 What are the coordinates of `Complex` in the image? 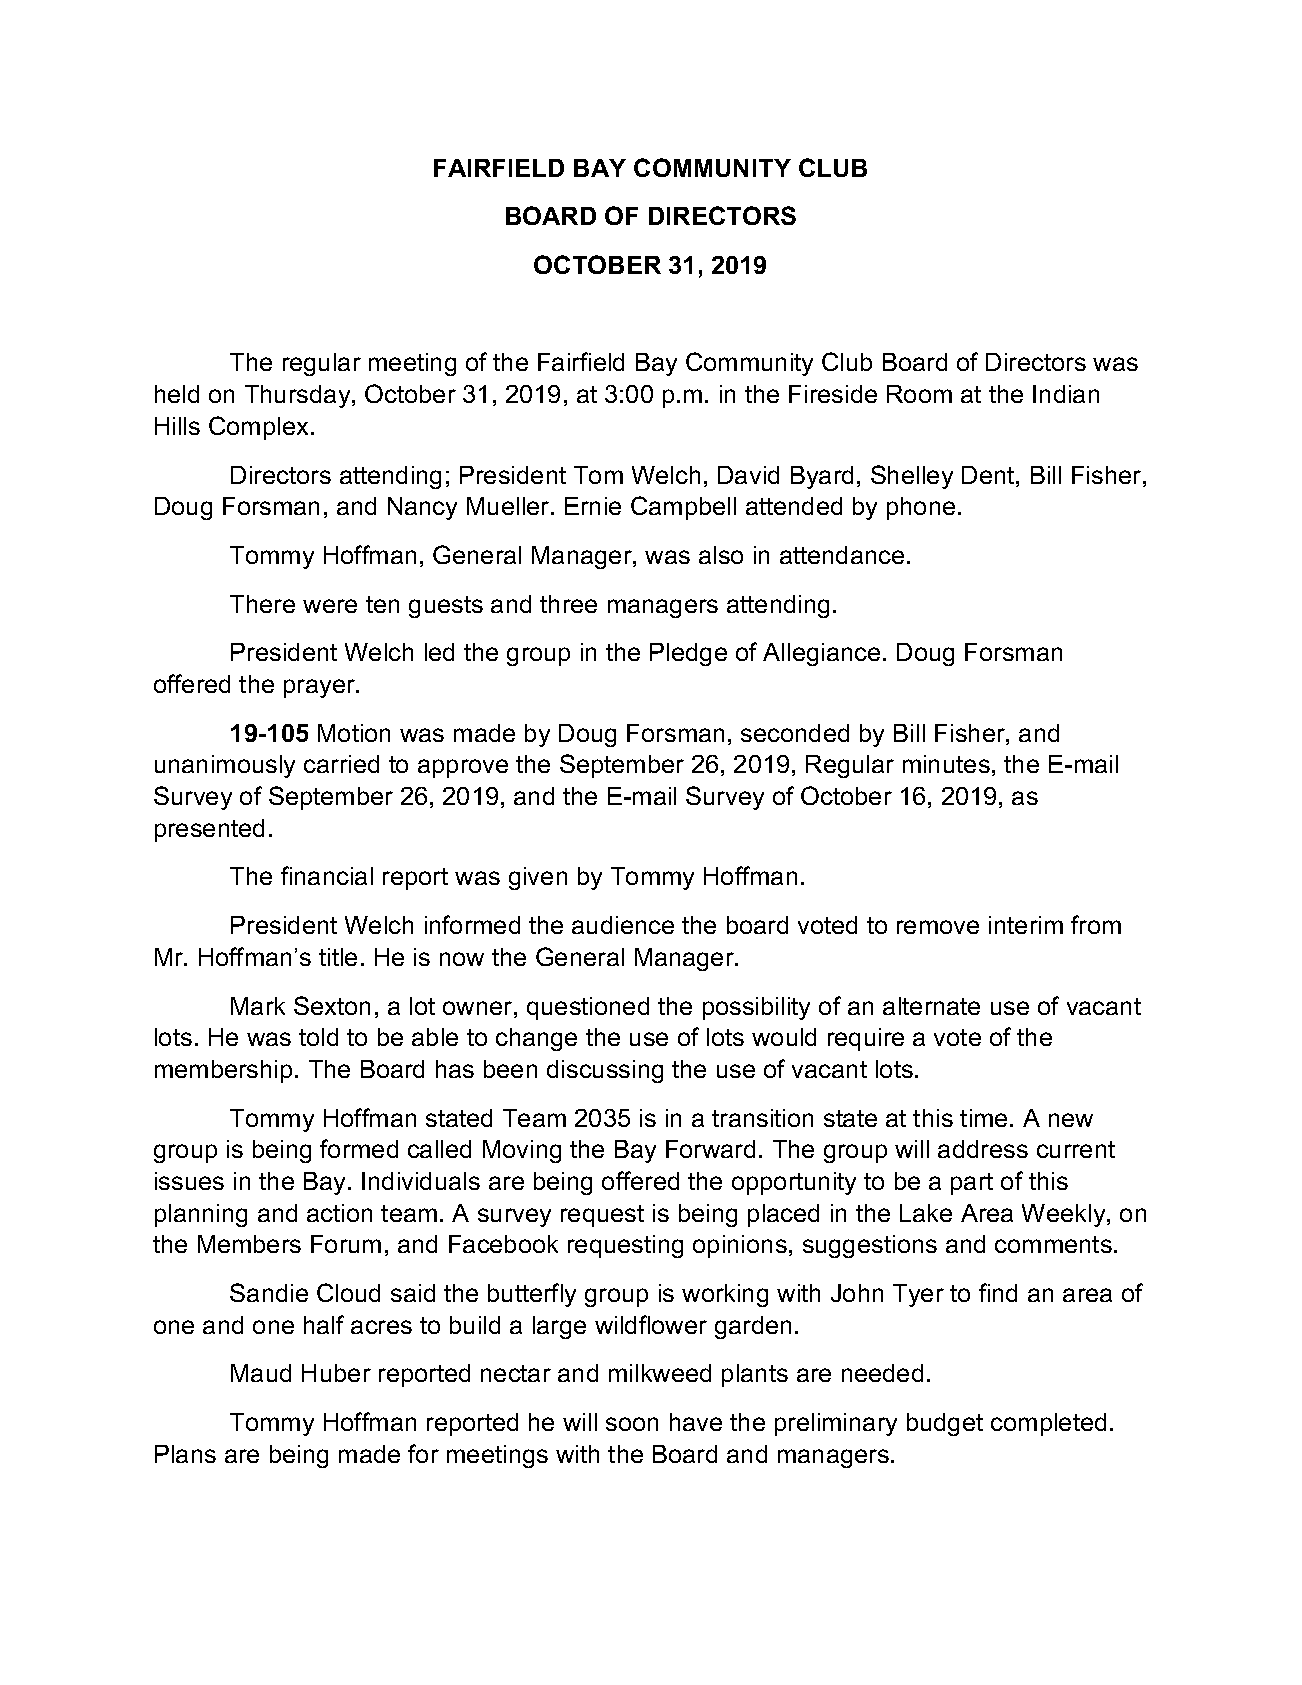 It's located at (260, 428).
